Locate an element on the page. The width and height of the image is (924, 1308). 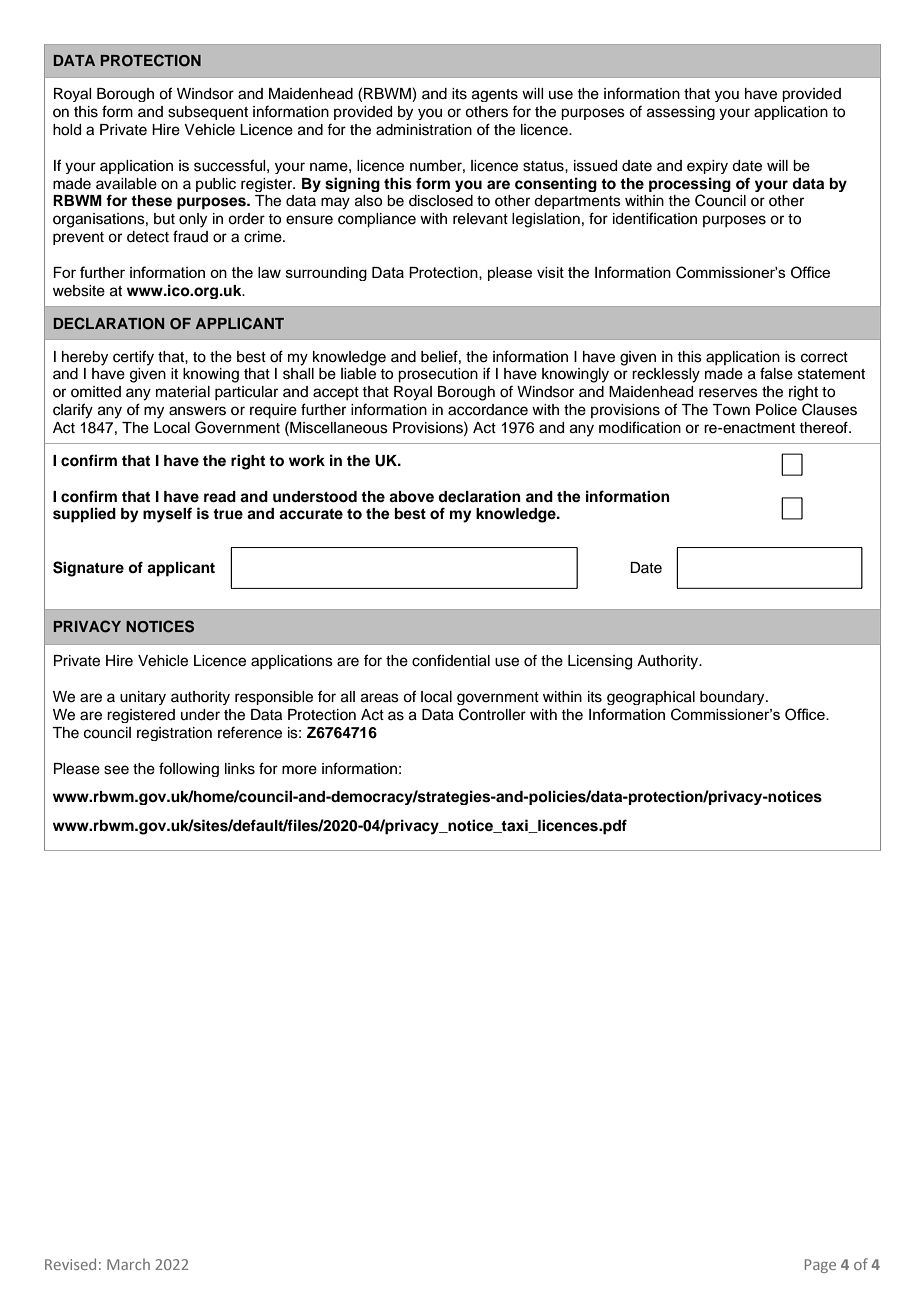
administration is located at coordinates (424, 130).
